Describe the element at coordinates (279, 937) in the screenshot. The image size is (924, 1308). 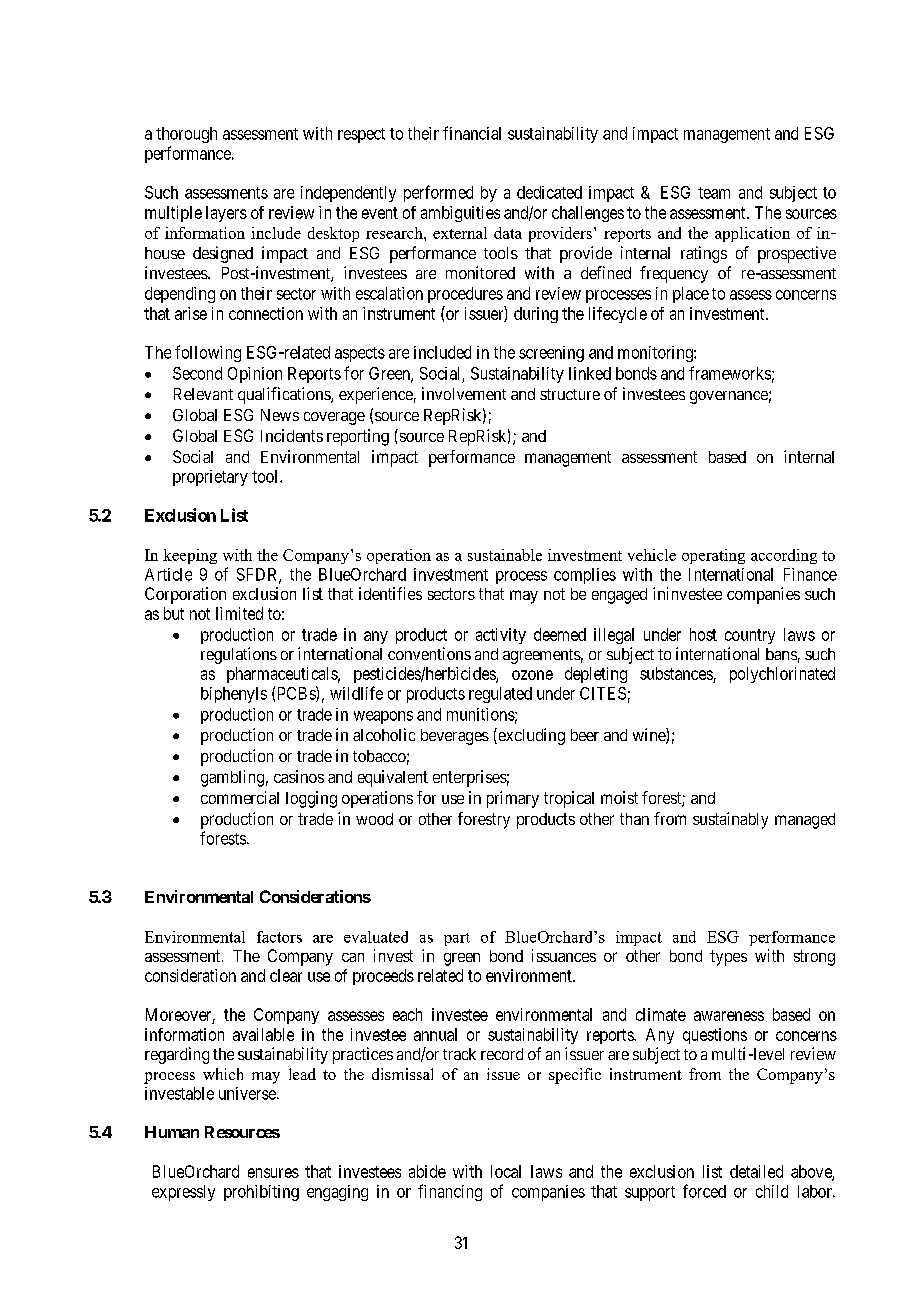
I see `factors` at that location.
